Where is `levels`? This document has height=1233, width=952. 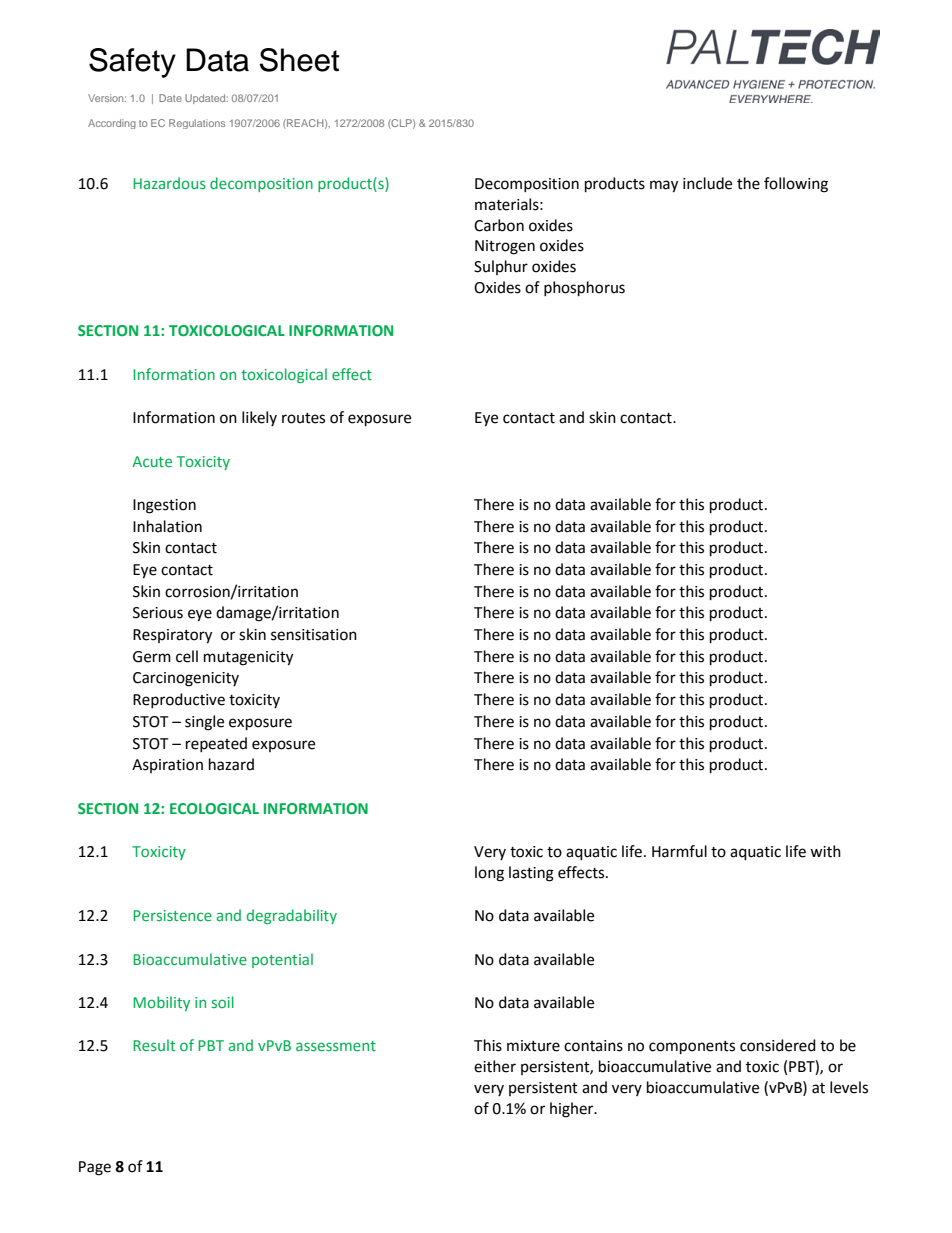
levels is located at coordinates (849, 1087).
